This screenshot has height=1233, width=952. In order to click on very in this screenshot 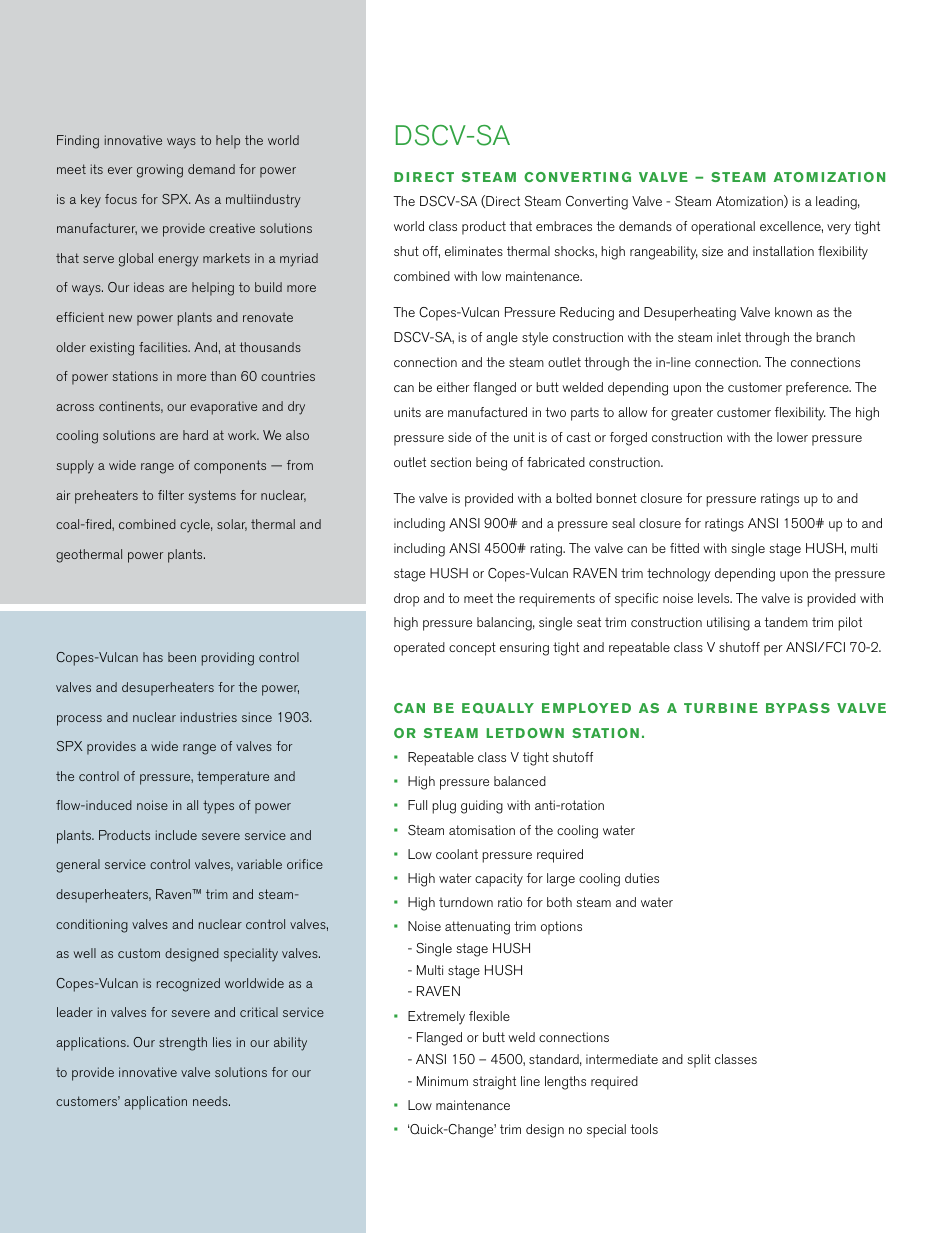, I will do `click(839, 229)`.
